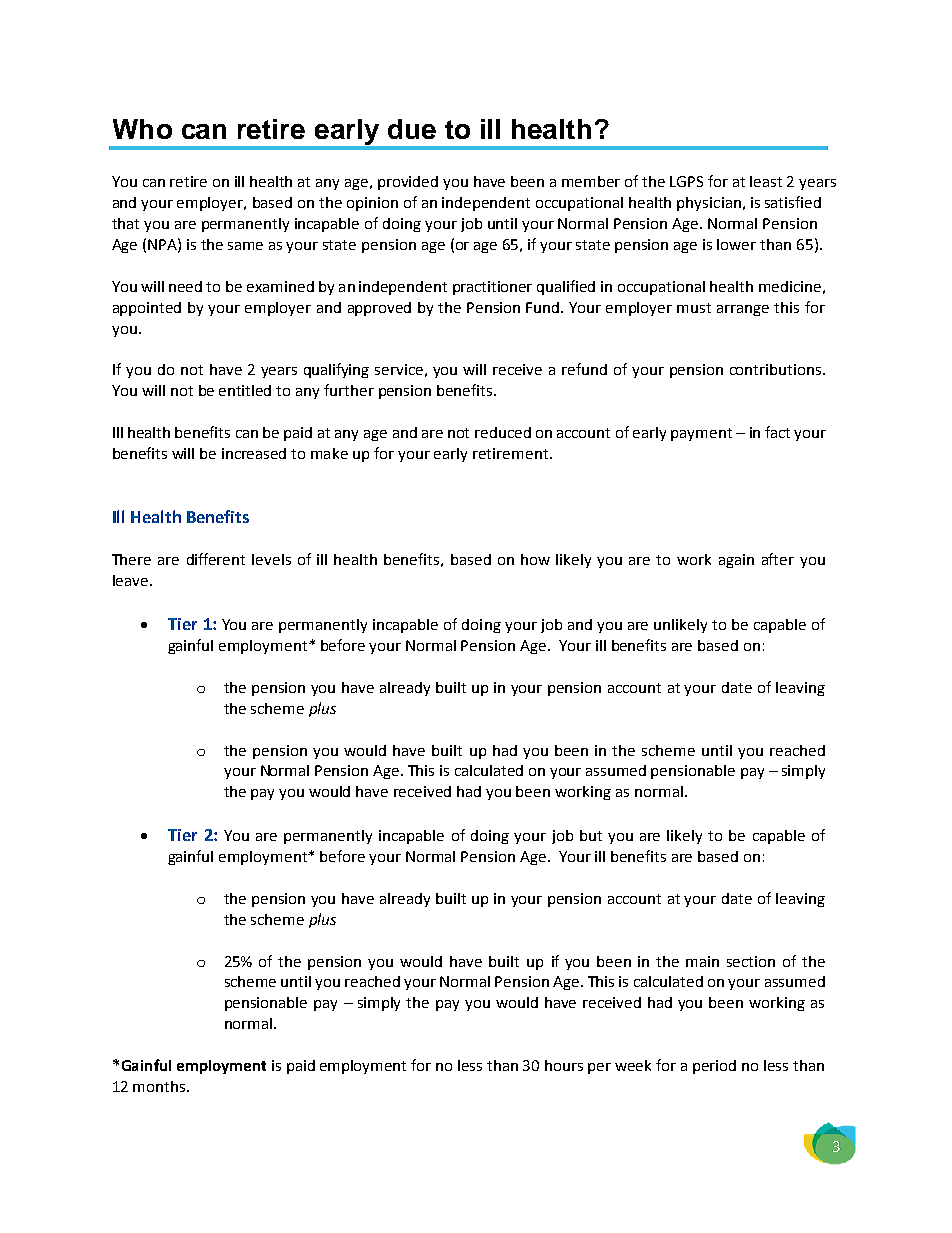 The width and height of the document is (952, 1233). What do you see at coordinates (412, 129) in the document?
I see `due` at bounding box center [412, 129].
